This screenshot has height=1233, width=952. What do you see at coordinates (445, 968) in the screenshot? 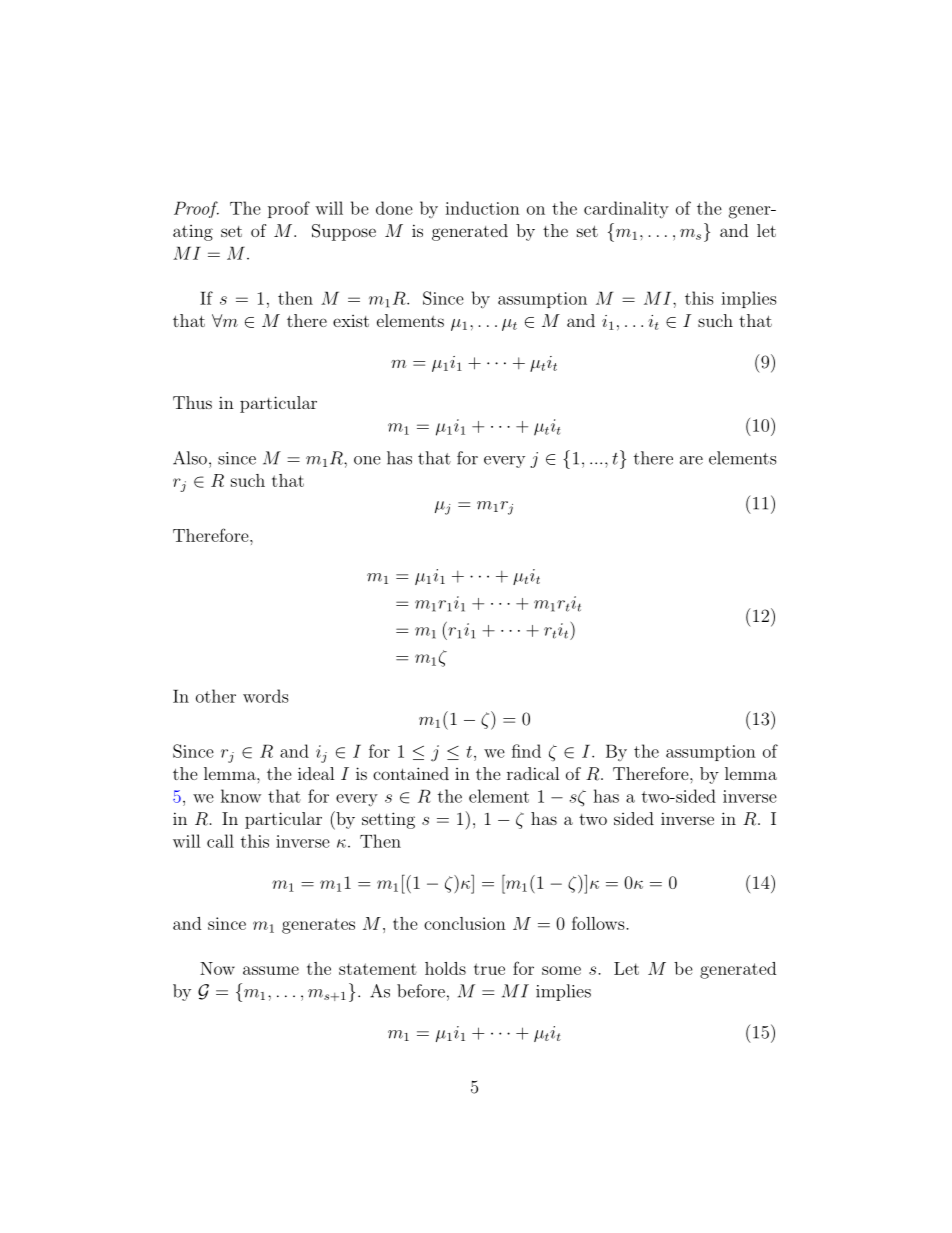
I see `holds` at bounding box center [445, 968].
